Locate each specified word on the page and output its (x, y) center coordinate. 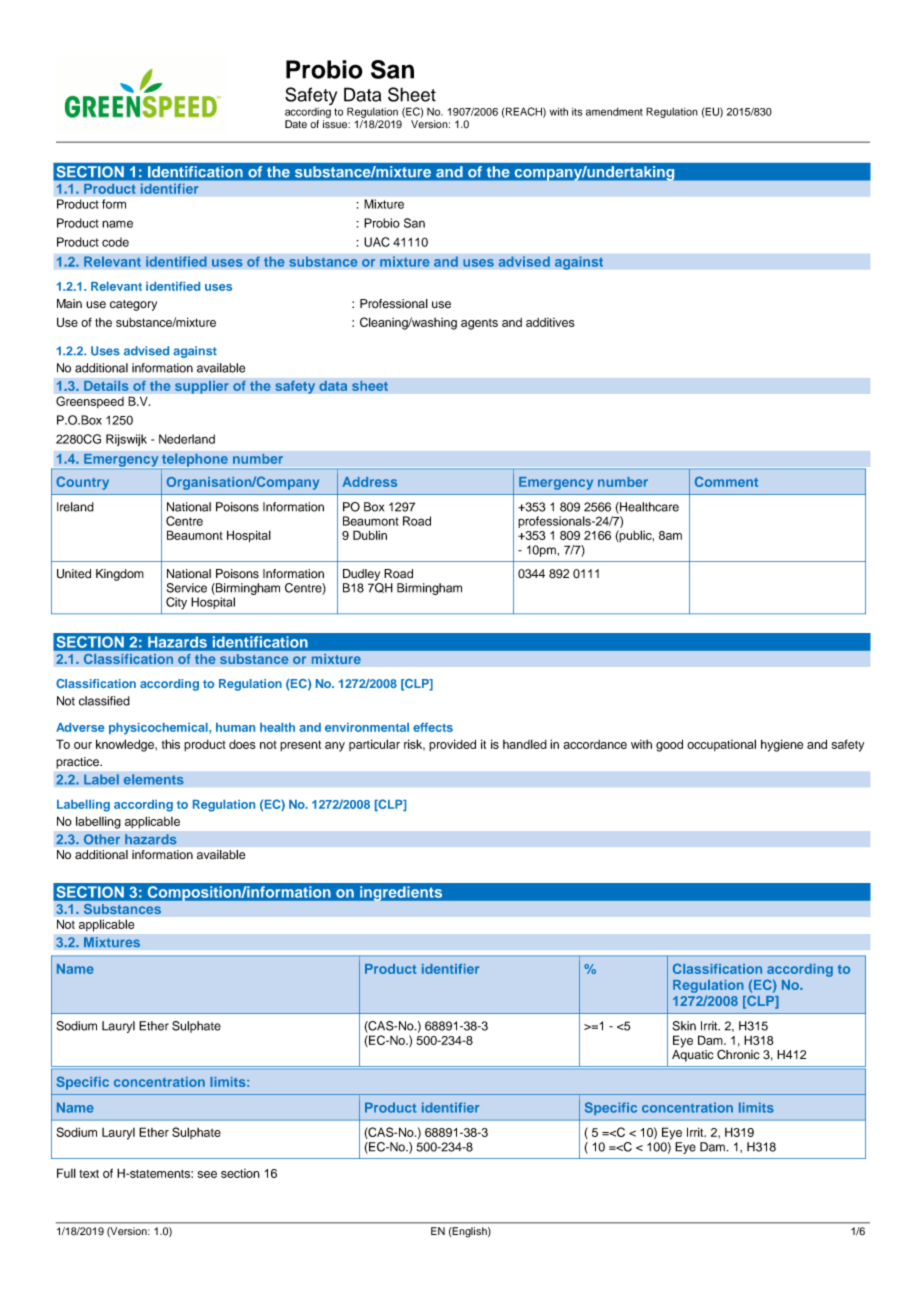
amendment (614, 112)
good (669, 745)
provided (452, 745)
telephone (195, 461)
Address (370, 482)
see (207, 1174)
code (115, 242)
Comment (726, 481)
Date (296, 124)
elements (153, 779)
